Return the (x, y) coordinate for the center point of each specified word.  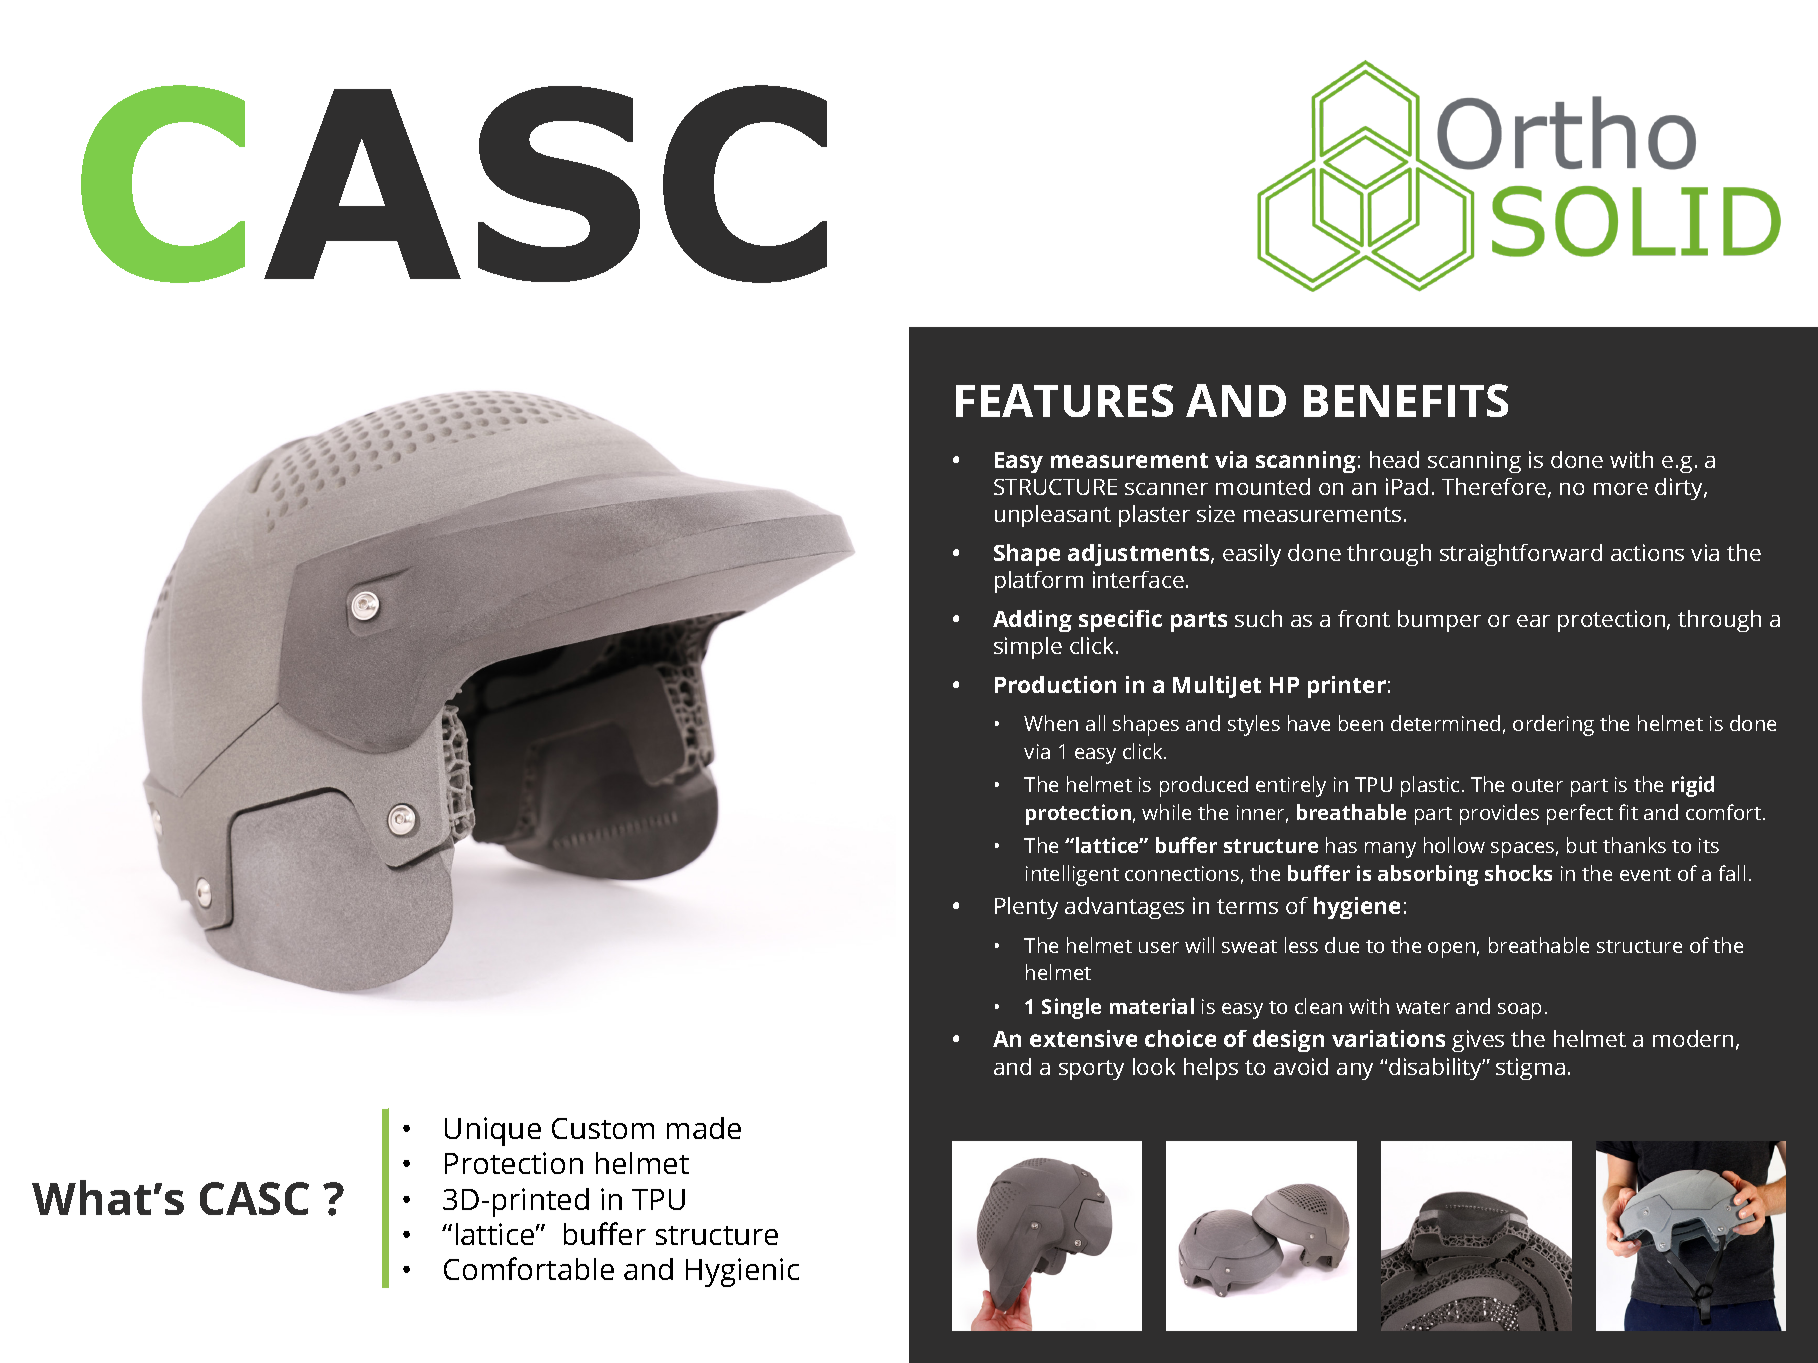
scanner (1166, 489)
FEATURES (1064, 400)
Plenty (1026, 908)
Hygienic (742, 1272)
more (1621, 489)
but (1582, 845)
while (1166, 812)
